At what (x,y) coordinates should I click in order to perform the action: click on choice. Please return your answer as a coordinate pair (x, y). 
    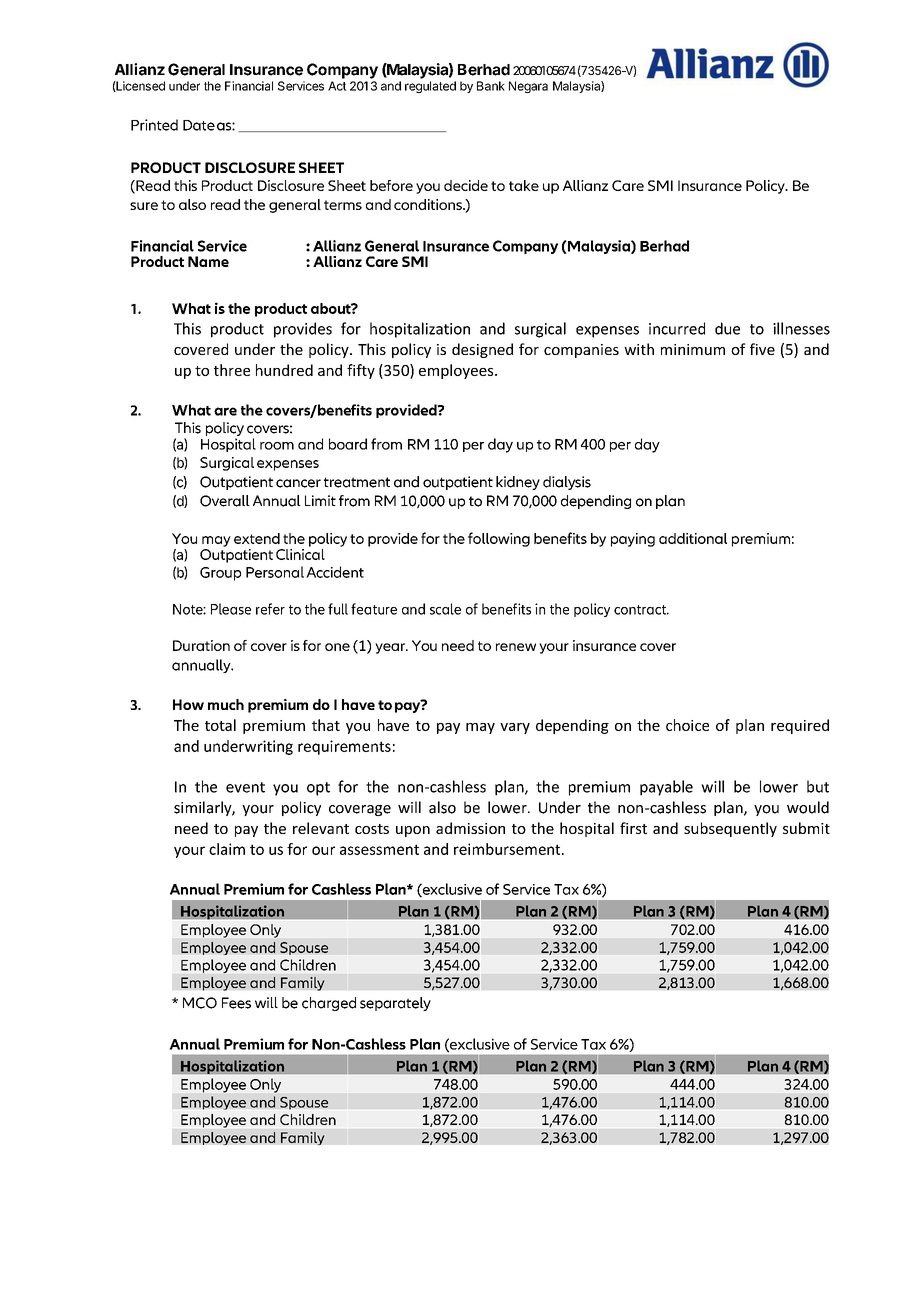
    Looking at the image, I should click on (687, 725).
